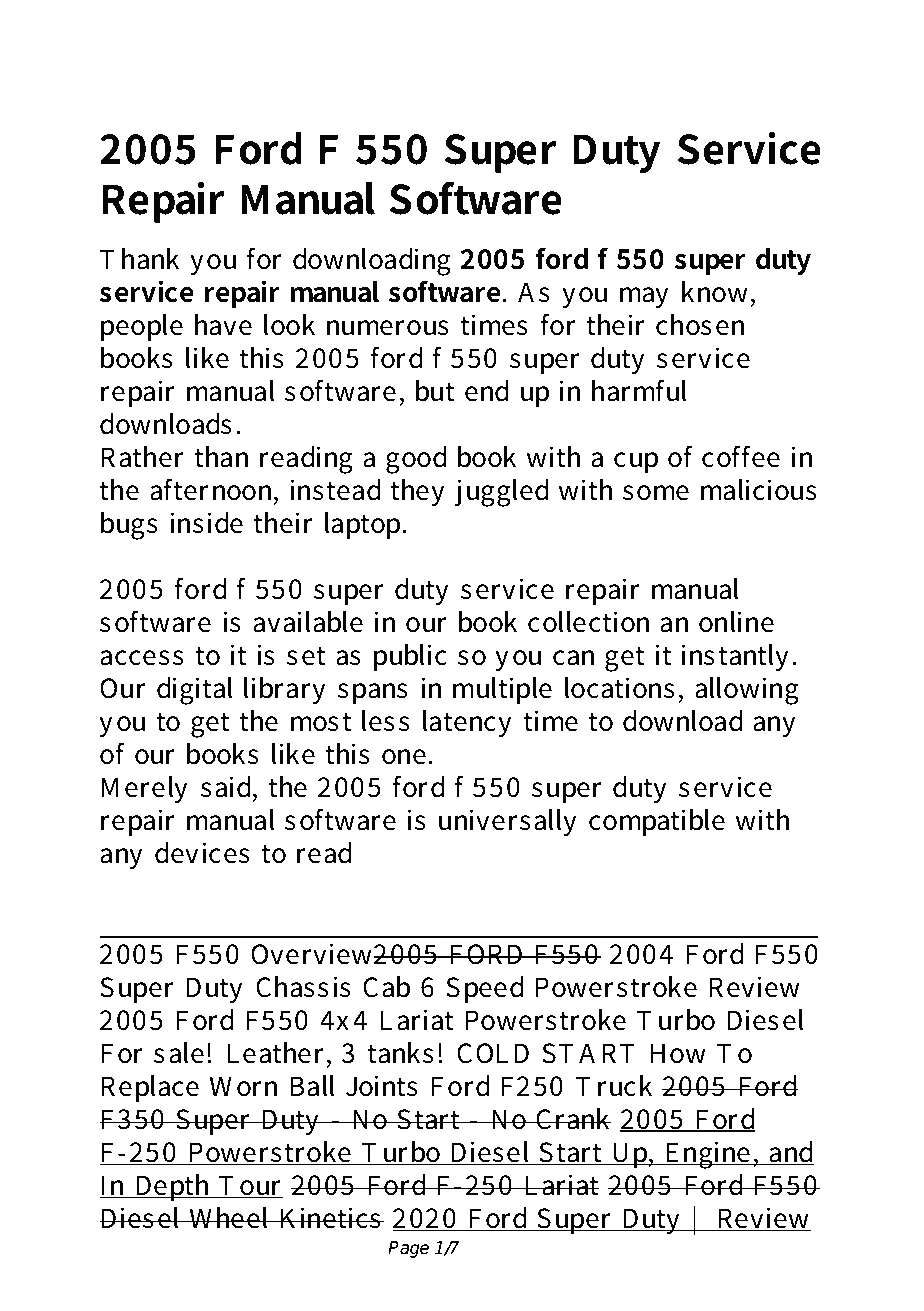  What do you see at coordinates (179, 1053) in the page?
I see `sale` at bounding box center [179, 1053].
